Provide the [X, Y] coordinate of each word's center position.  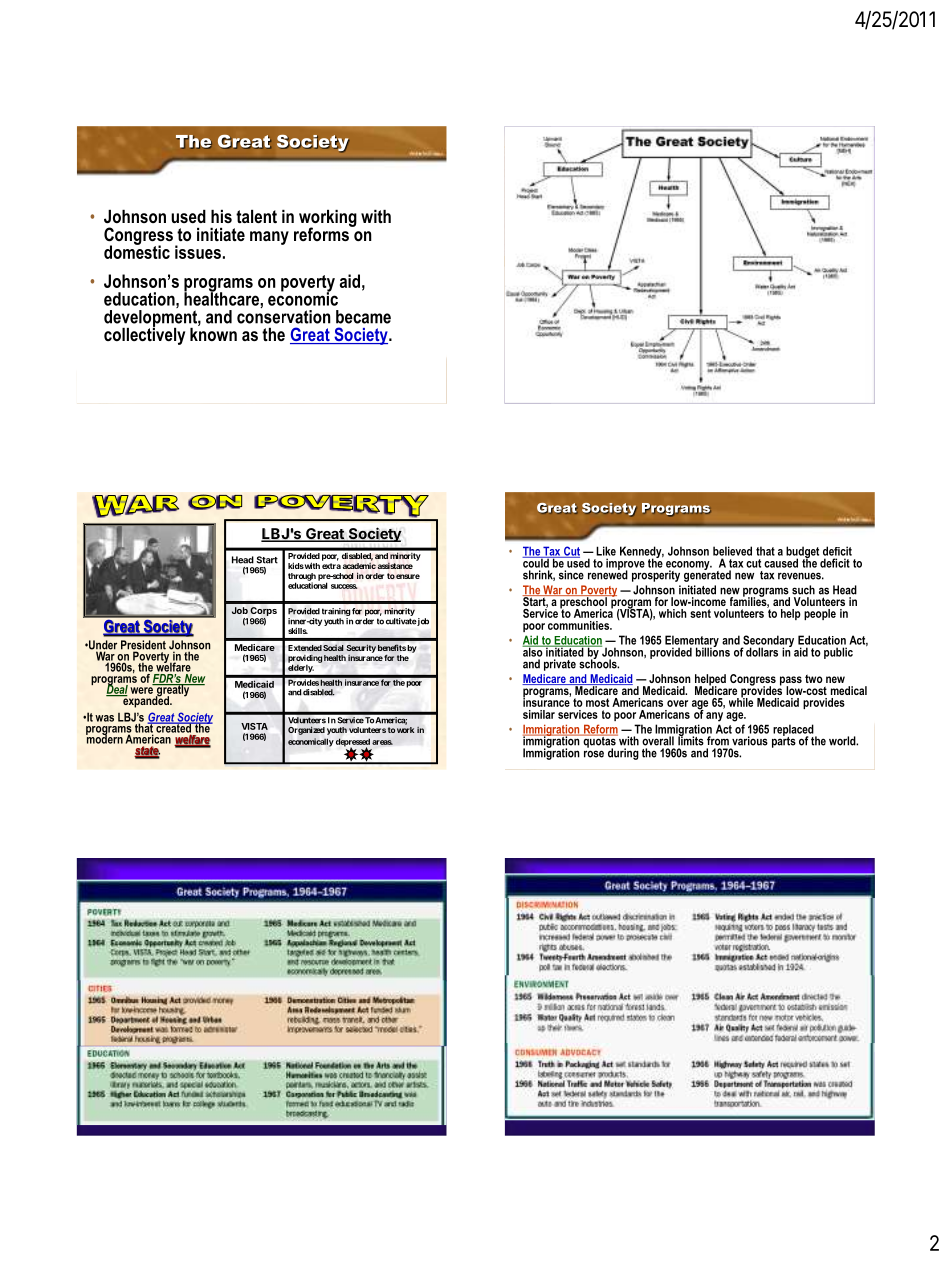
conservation [284, 317]
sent [700, 613]
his [221, 216]
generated [707, 575]
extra [331, 566]
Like [606, 551]
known [213, 333]
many [269, 238]
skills [298, 630]
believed [732, 551]
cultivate [401, 621]
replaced [794, 731]
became [363, 317]
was [104, 718]
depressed [353, 743]
